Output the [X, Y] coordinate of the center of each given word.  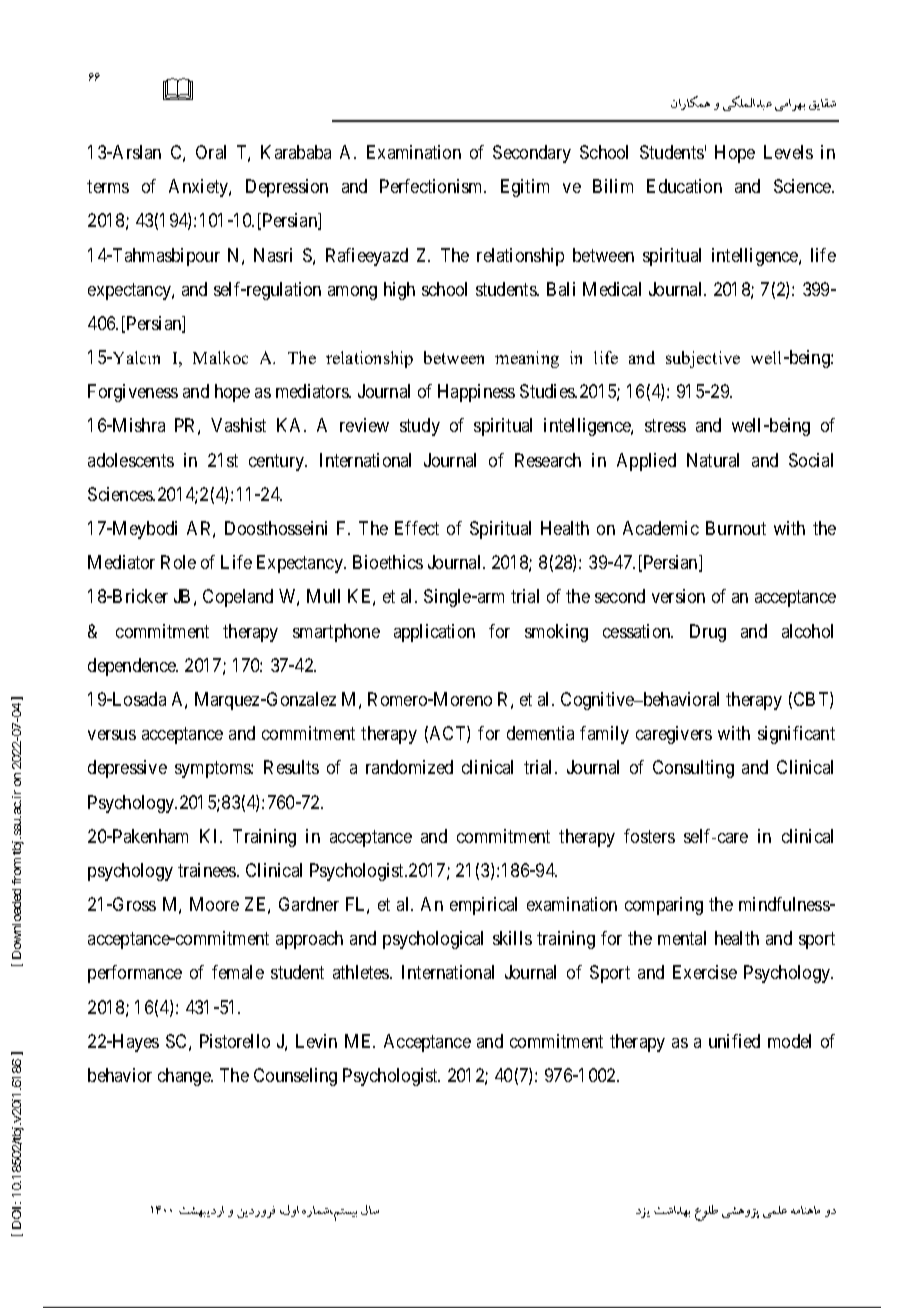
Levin [316, 1041]
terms [108, 186]
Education [684, 186]
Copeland [238, 598]
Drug [708, 633]
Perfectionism [433, 186]
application [434, 633]
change [185, 1077]
